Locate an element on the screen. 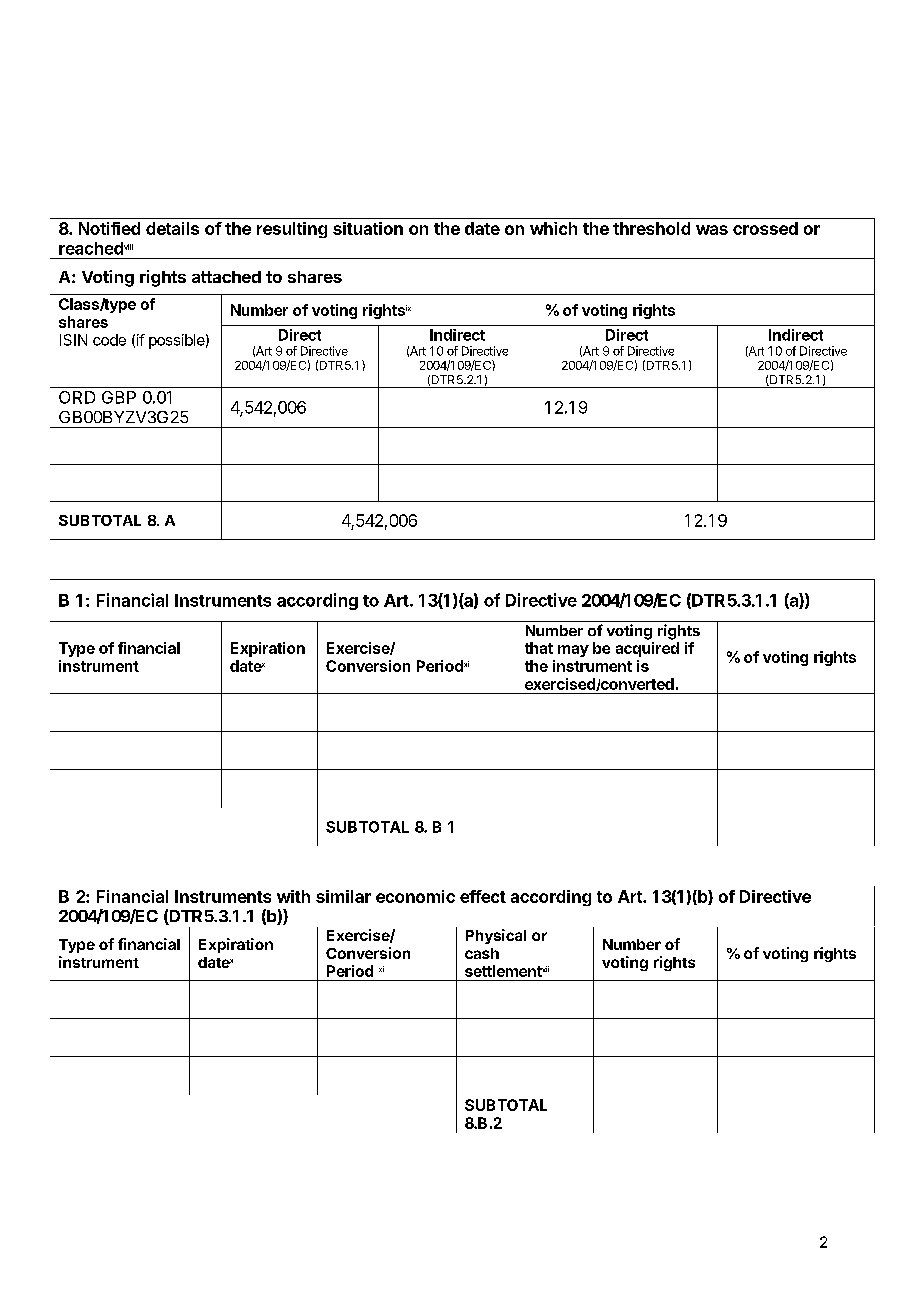 Image resolution: width=924 pixels, height=1307 pixels. situation is located at coordinates (368, 228).
